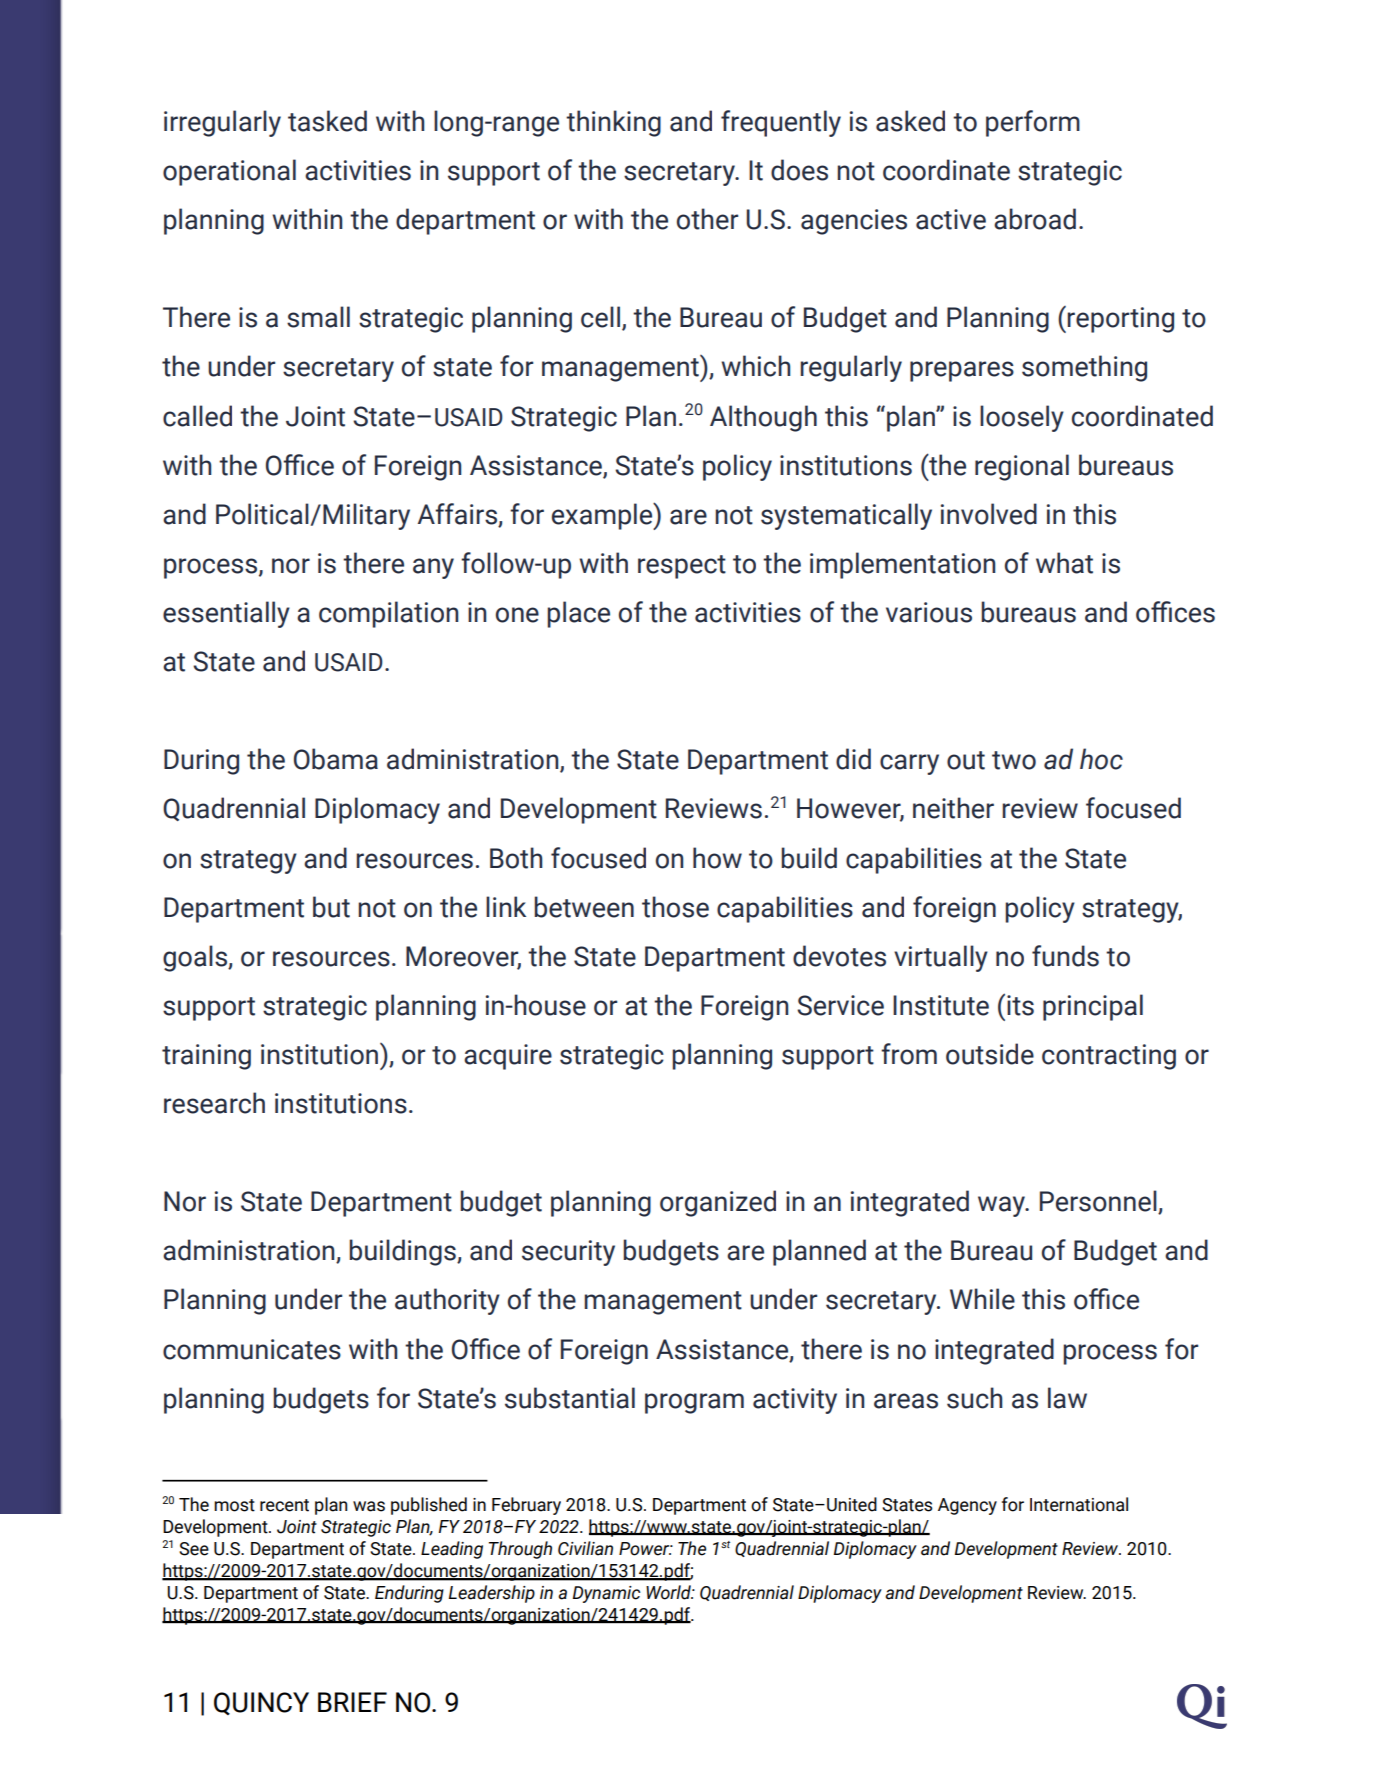 This page has height=1788, width=1381. I want to click on funds, so click(1065, 956).
